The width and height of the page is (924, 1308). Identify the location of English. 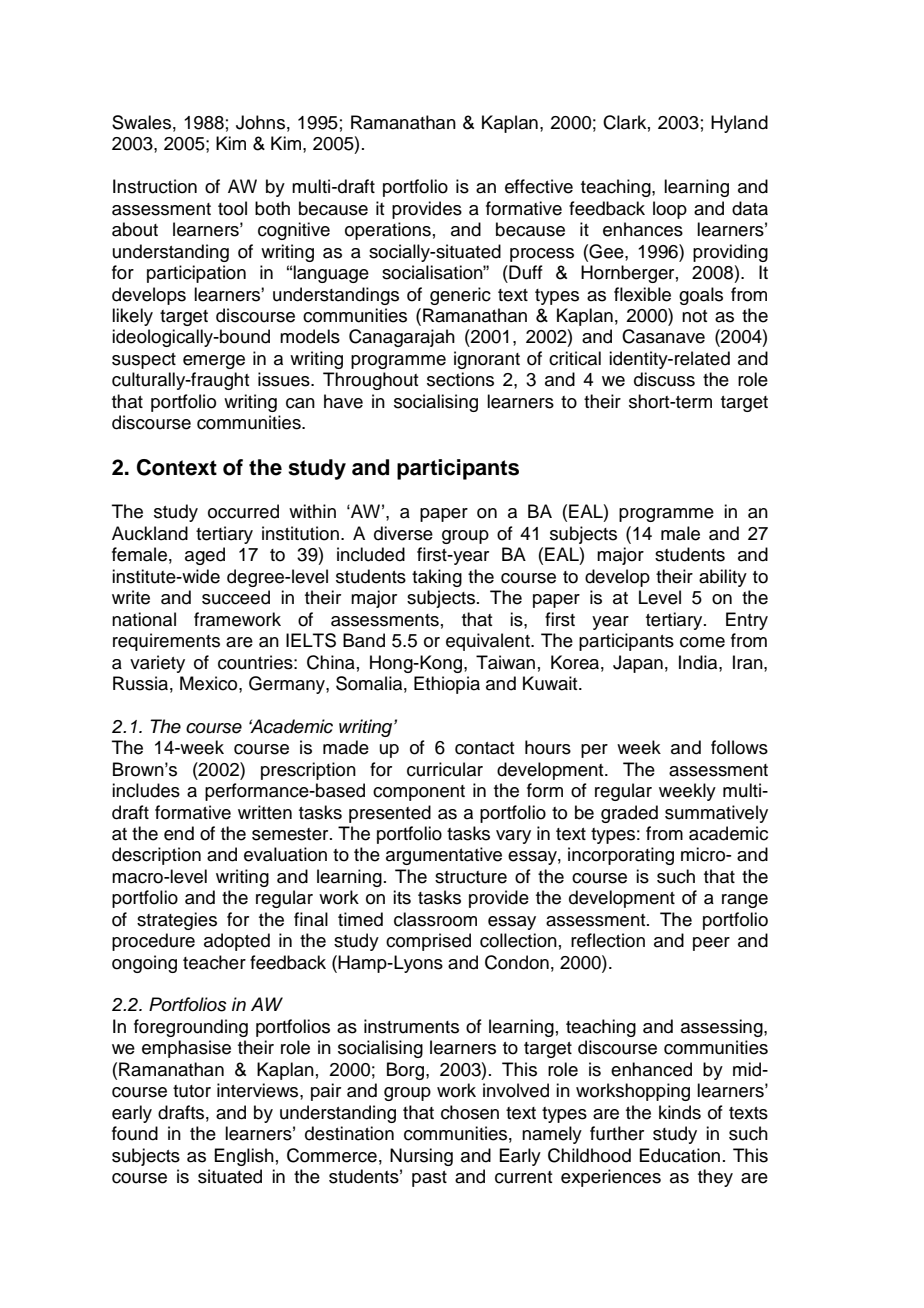
(244, 1157).
